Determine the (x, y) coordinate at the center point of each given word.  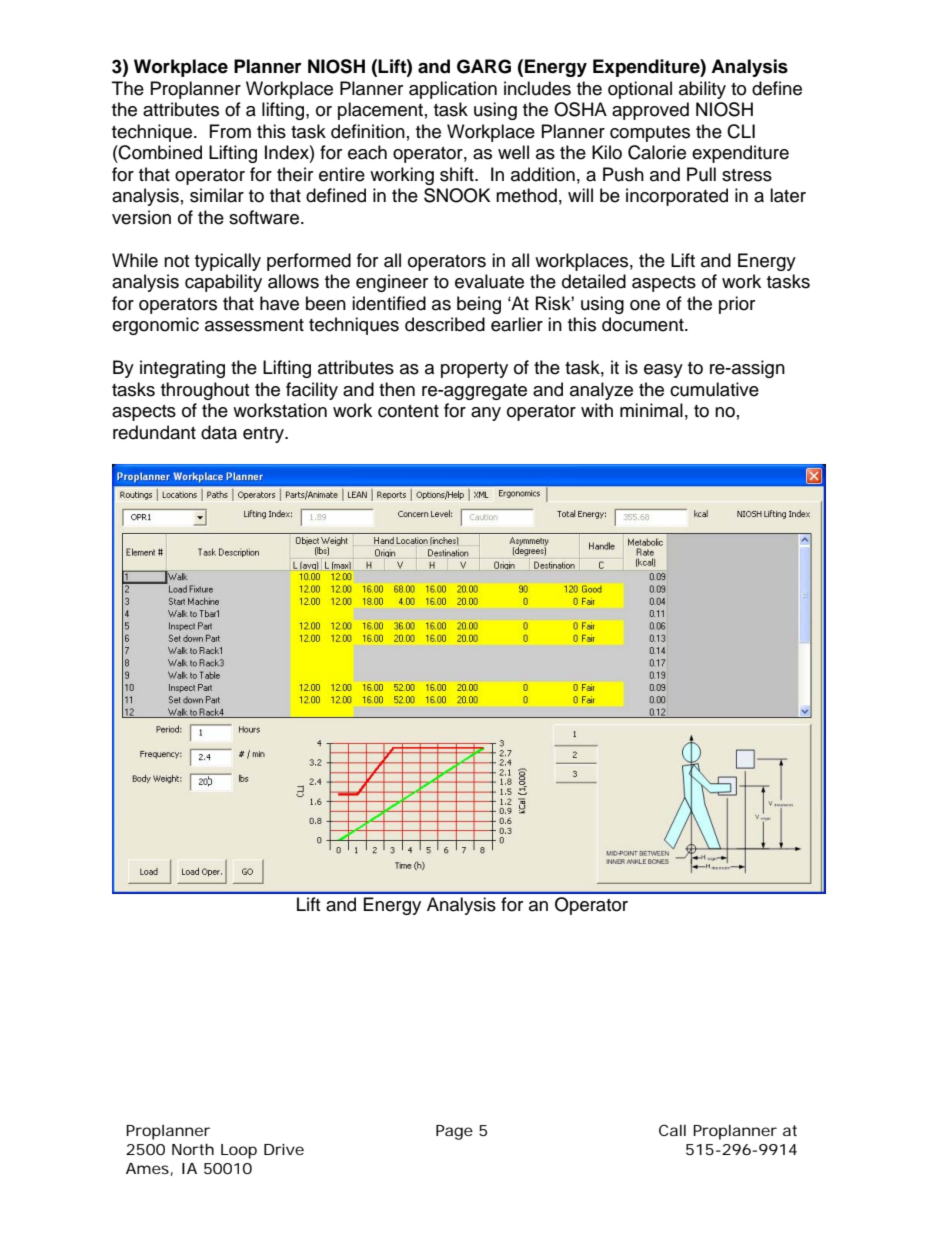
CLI (741, 131)
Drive (284, 1149)
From (230, 131)
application (453, 90)
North (193, 1149)
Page (454, 1132)
